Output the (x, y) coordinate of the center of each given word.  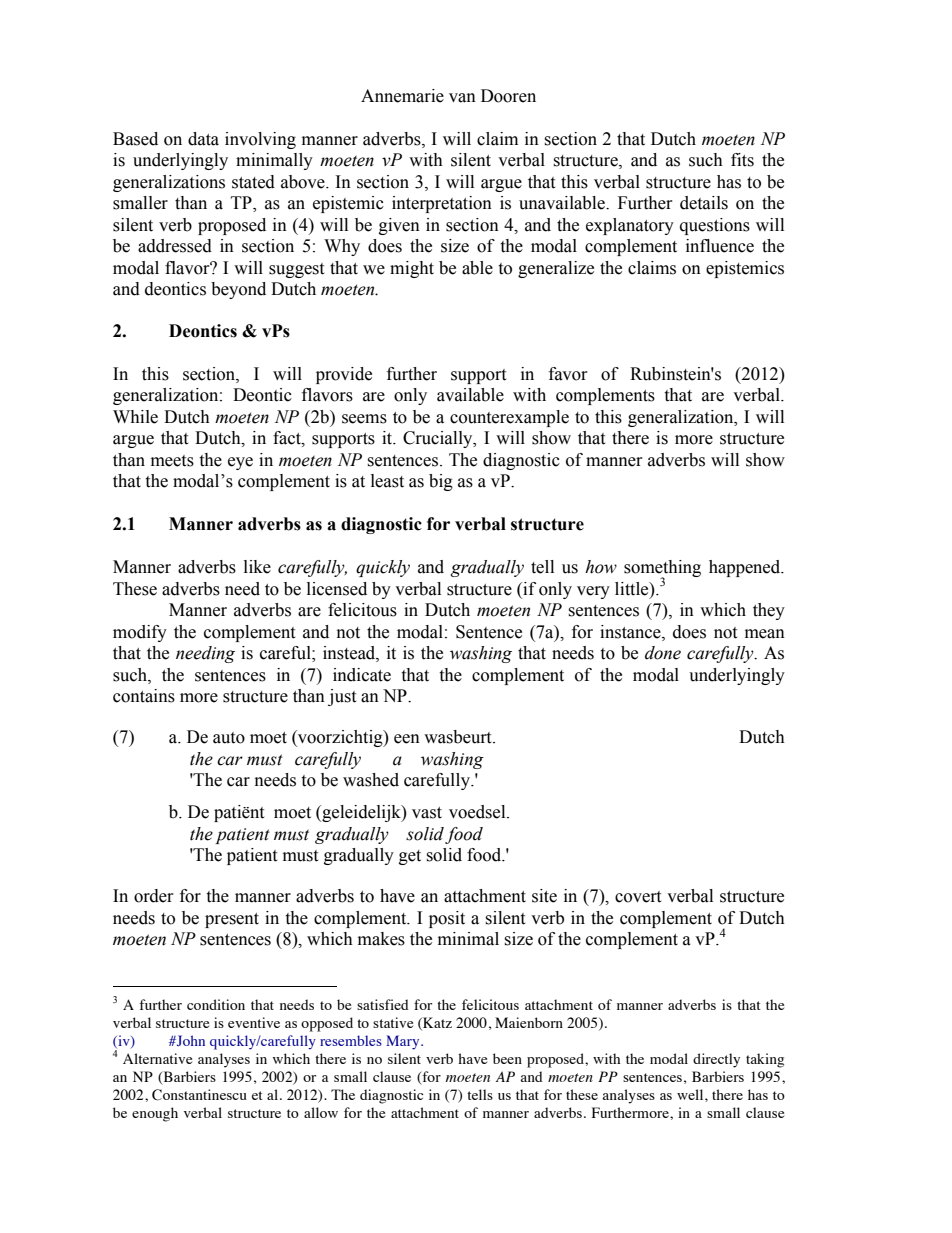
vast (427, 813)
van (462, 98)
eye (240, 463)
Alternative (157, 1058)
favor (568, 374)
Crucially (439, 439)
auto (229, 738)
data (203, 139)
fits (742, 160)
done (663, 653)
